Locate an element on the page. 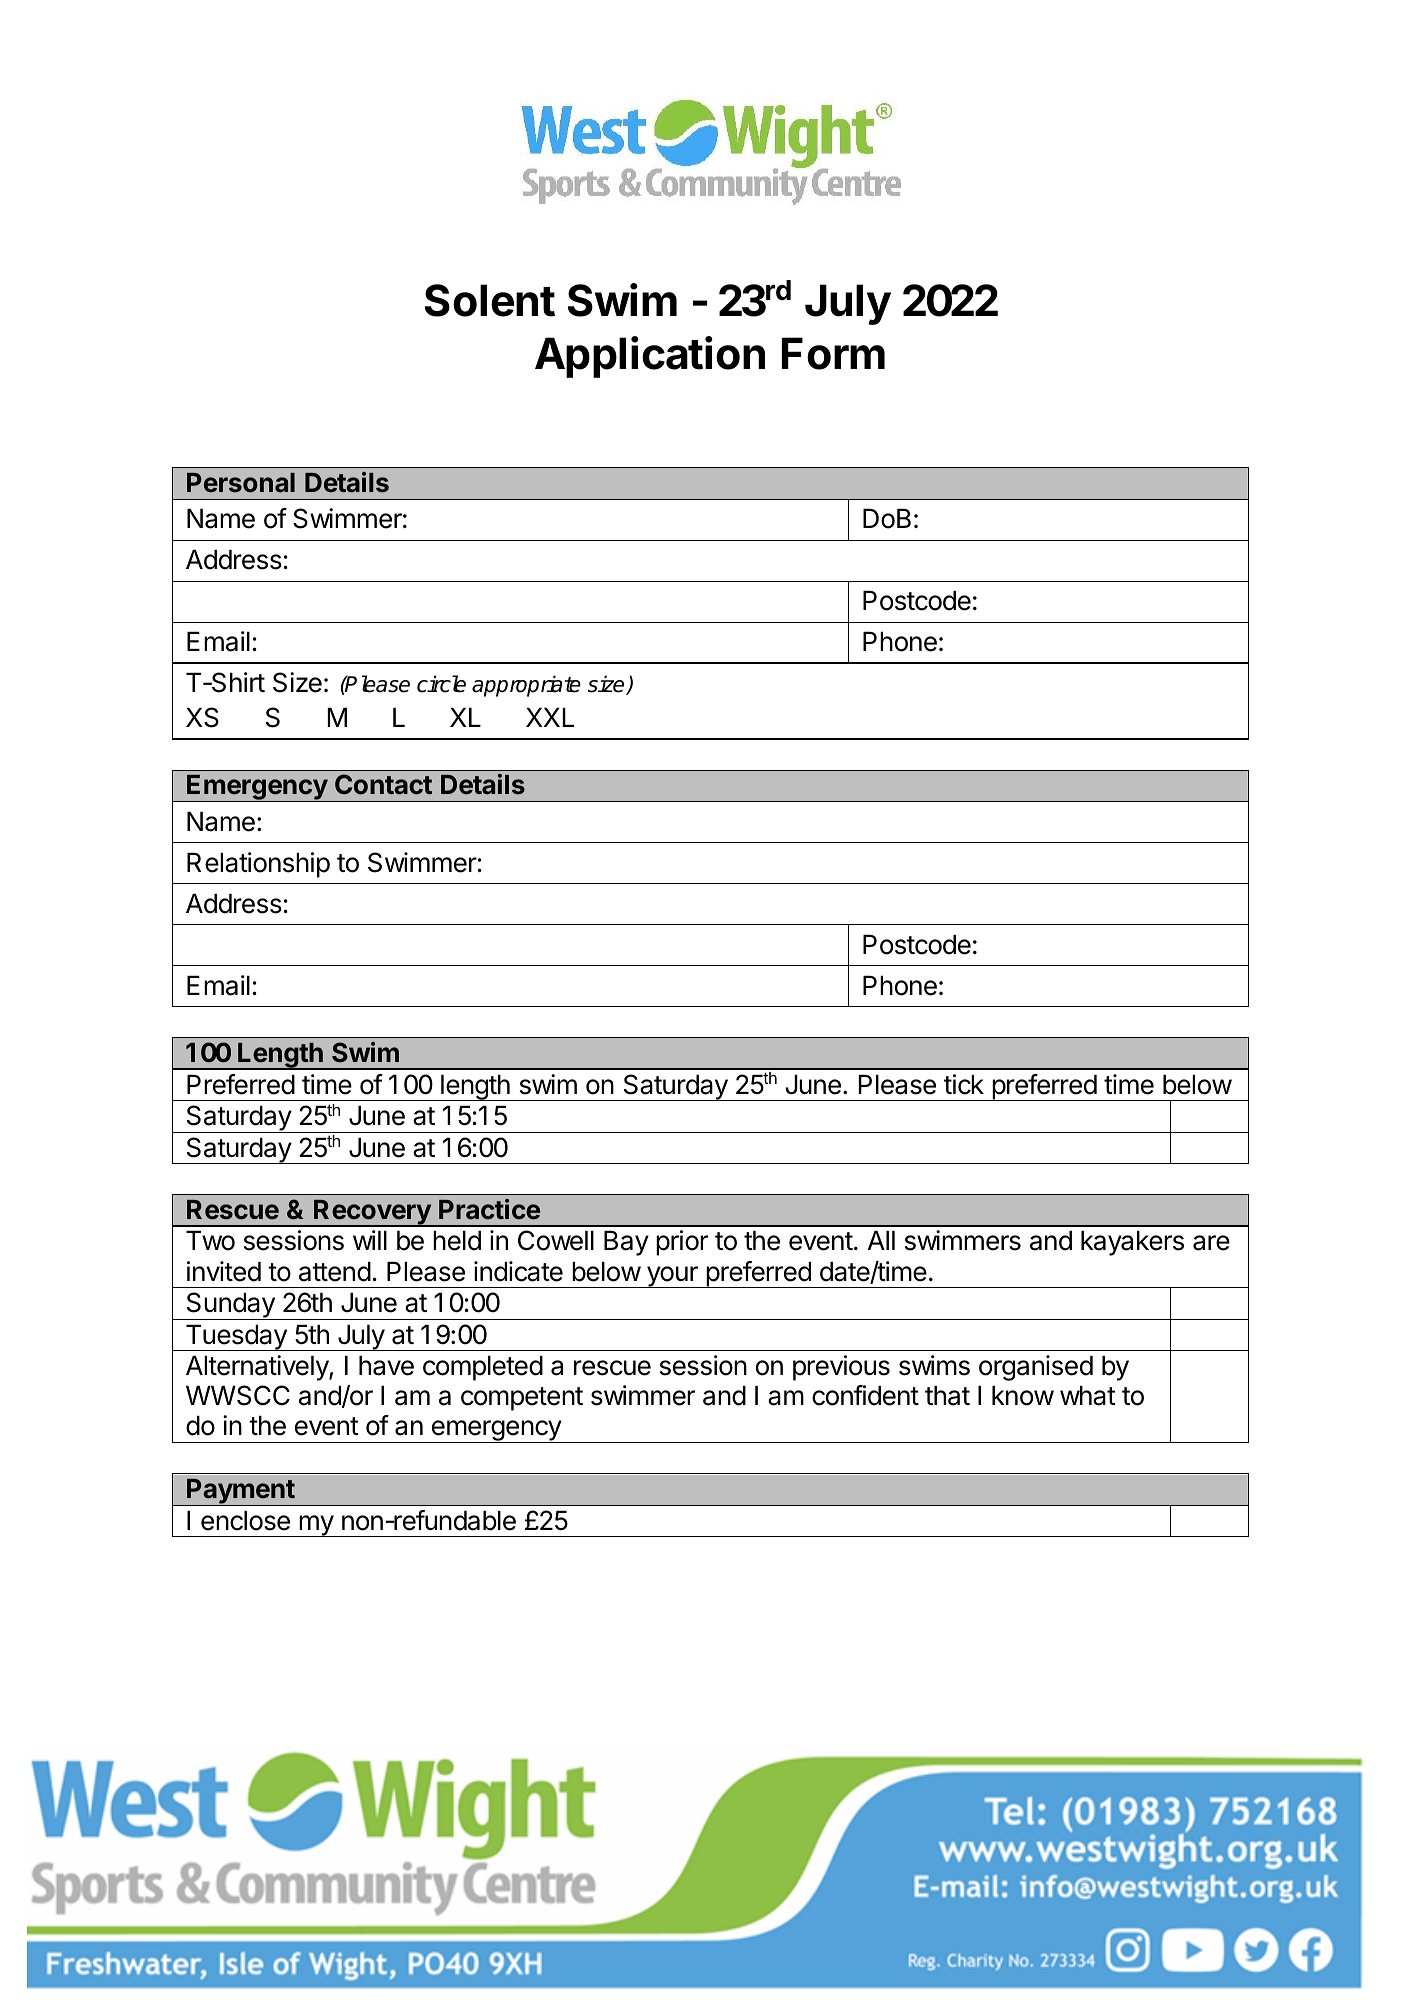 Image resolution: width=1421 pixels, height=2010 pixels. tick is located at coordinates (964, 1084).
